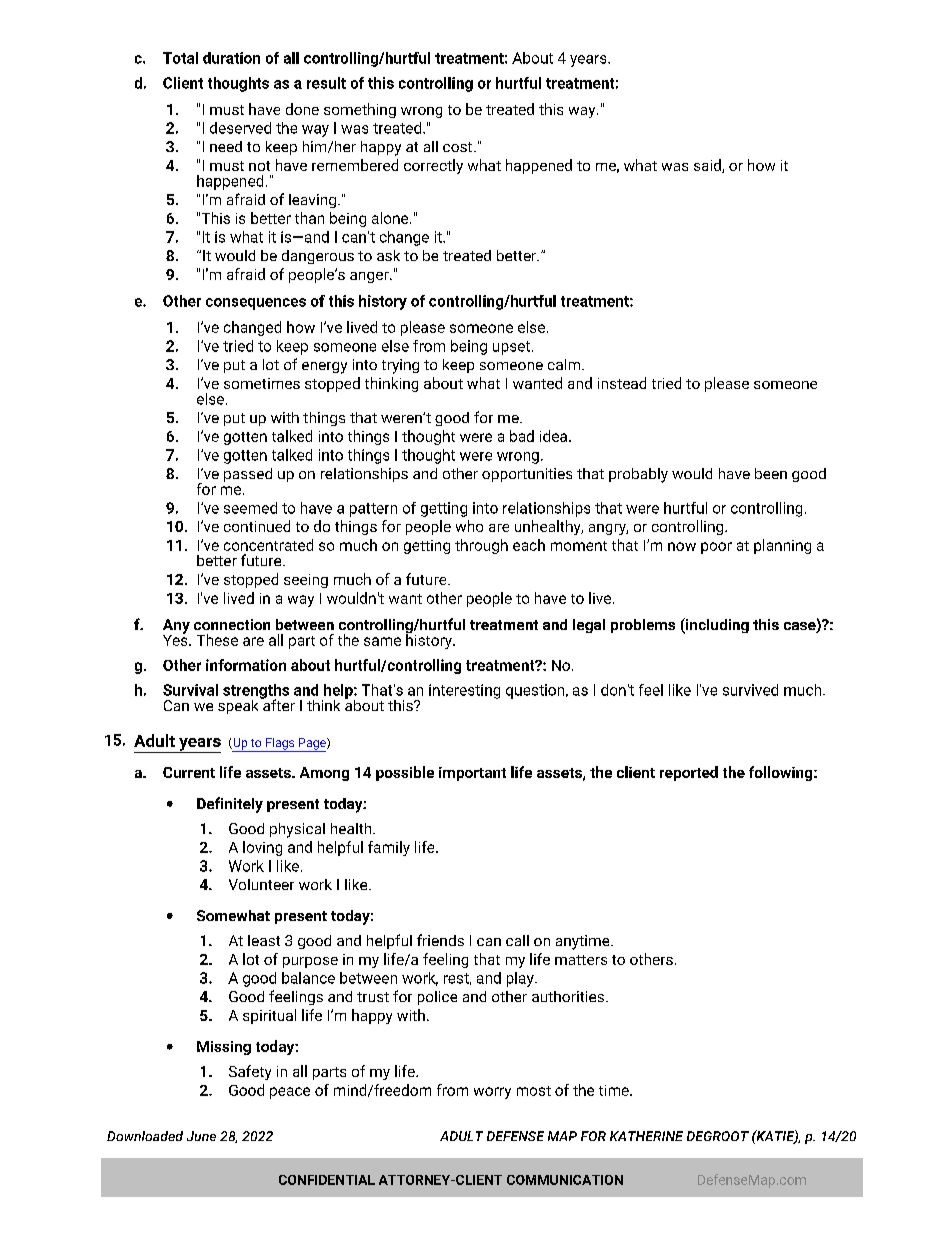 This screenshot has height=1233, width=952. What do you see at coordinates (261, 884) in the screenshot?
I see `Volunteer` at bounding box center [261, 884].
